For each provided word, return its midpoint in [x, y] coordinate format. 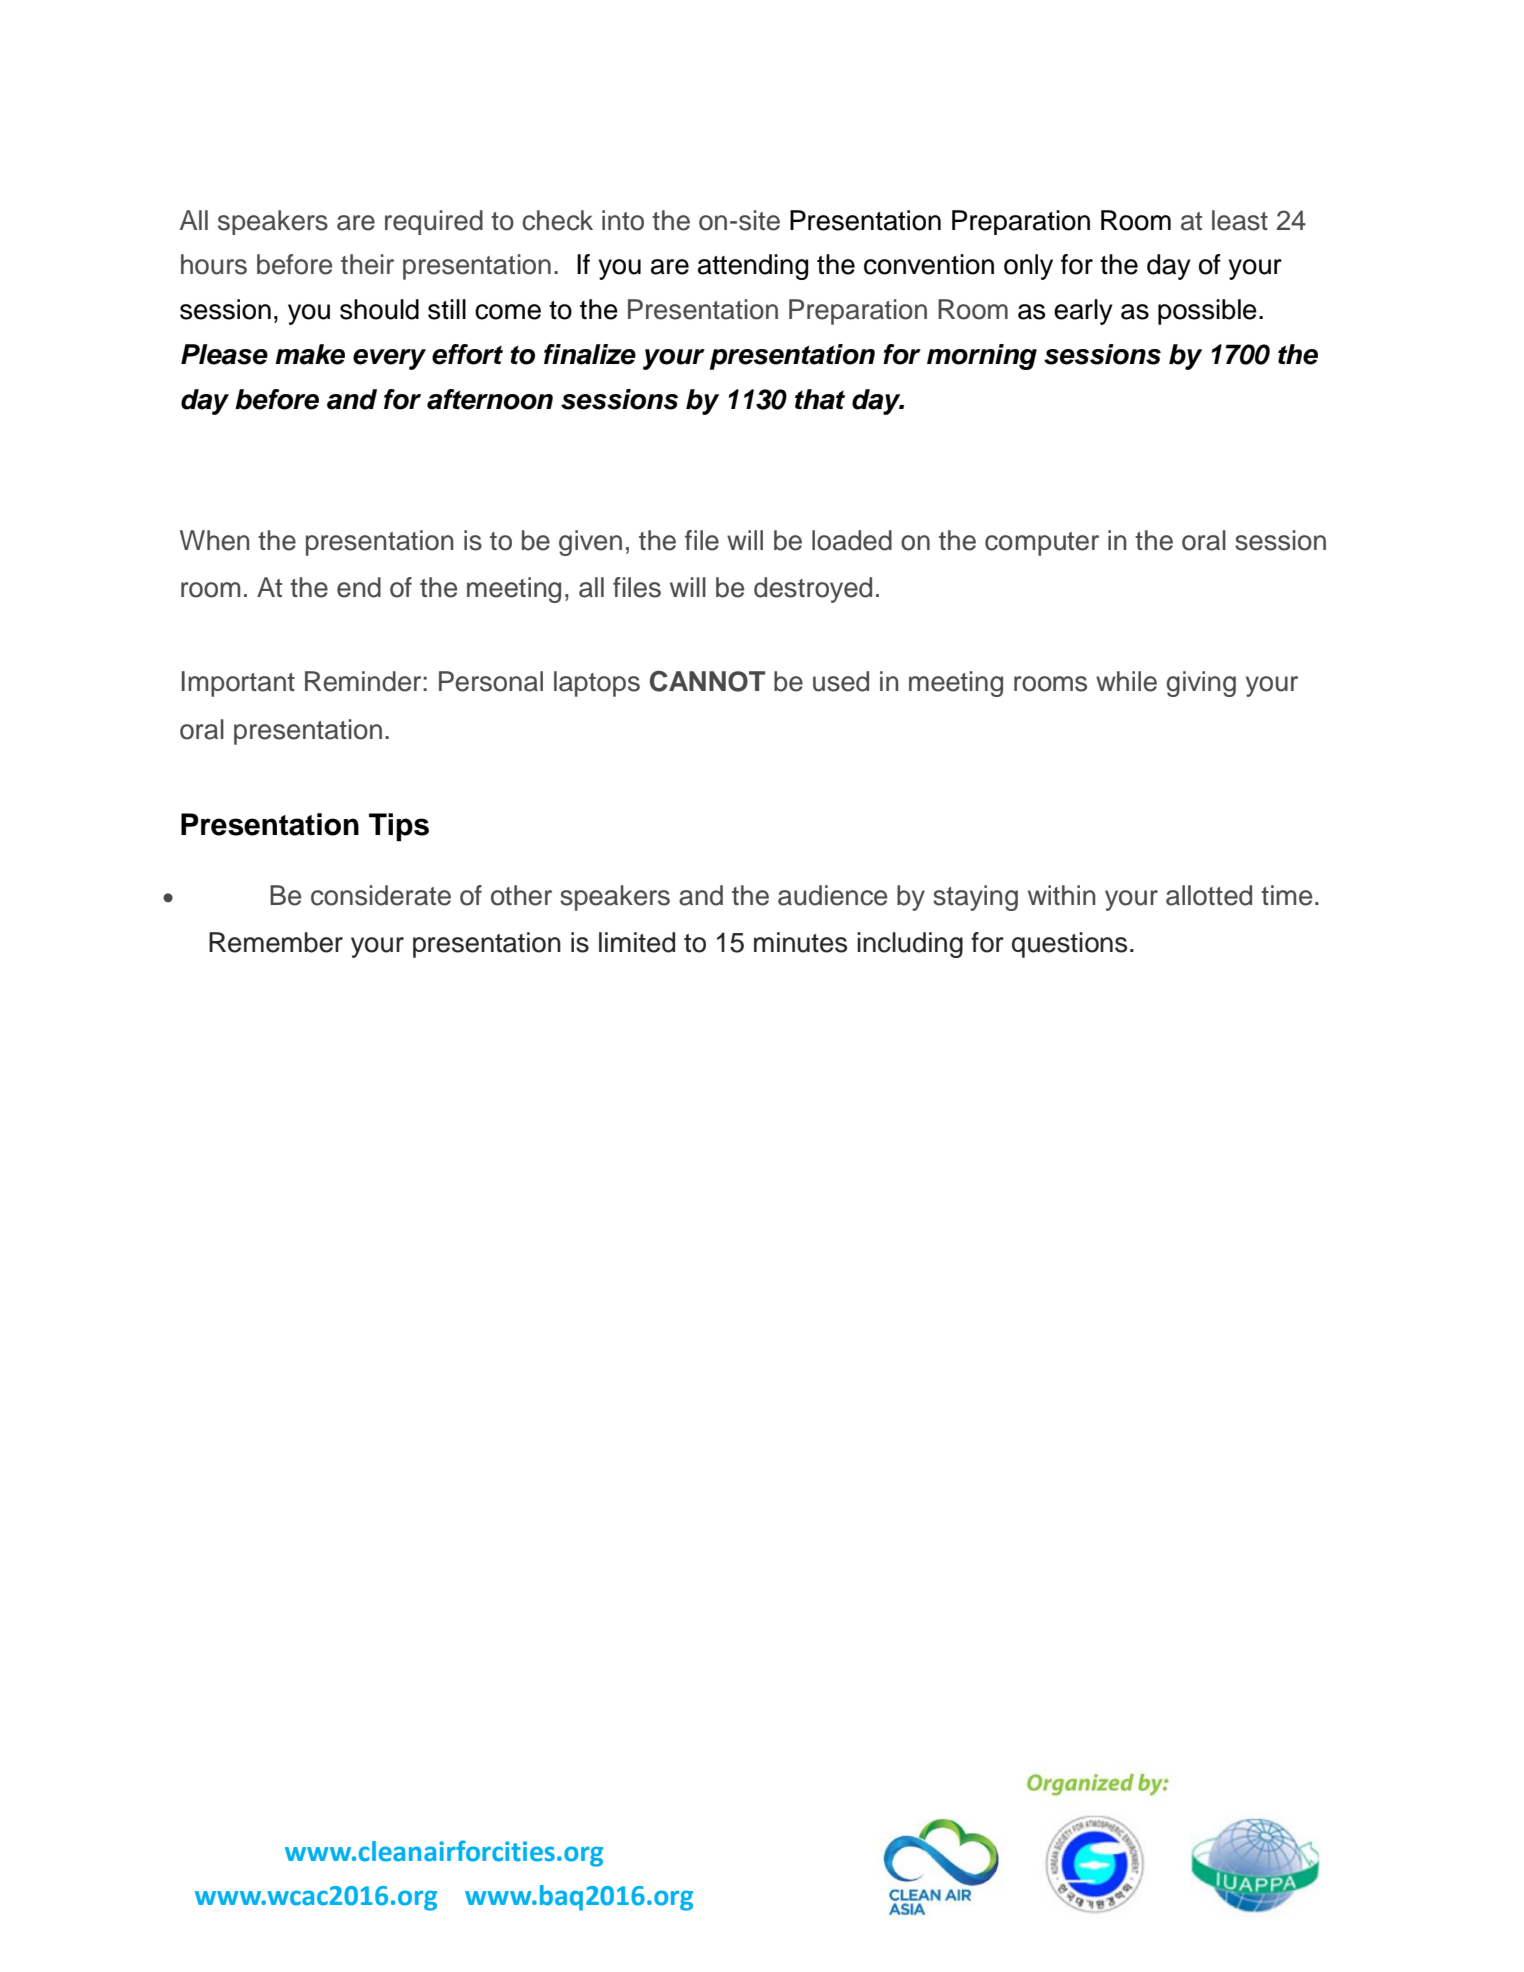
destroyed [813, 590]
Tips [399, 827]
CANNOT [707, 681]
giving [1201, 684]
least [1240, 220]
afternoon [490, 399]
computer [1042, 544]
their [367, 264]
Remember [276, 942]
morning [982, 357]
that [820, 399]
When [214, 540]
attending [753, 267]
